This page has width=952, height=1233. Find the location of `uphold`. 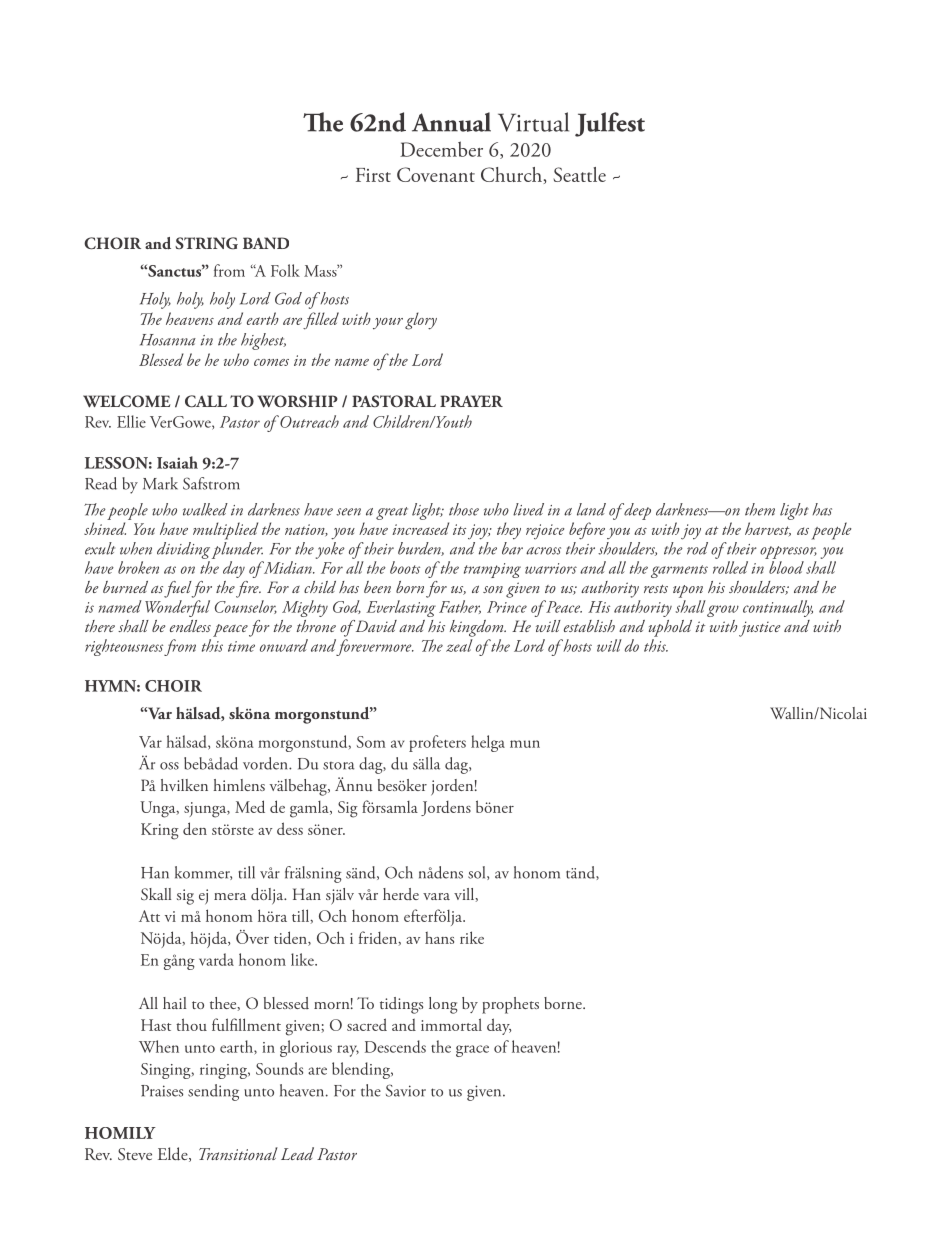

uphold is located at coordinates (670, 628).
